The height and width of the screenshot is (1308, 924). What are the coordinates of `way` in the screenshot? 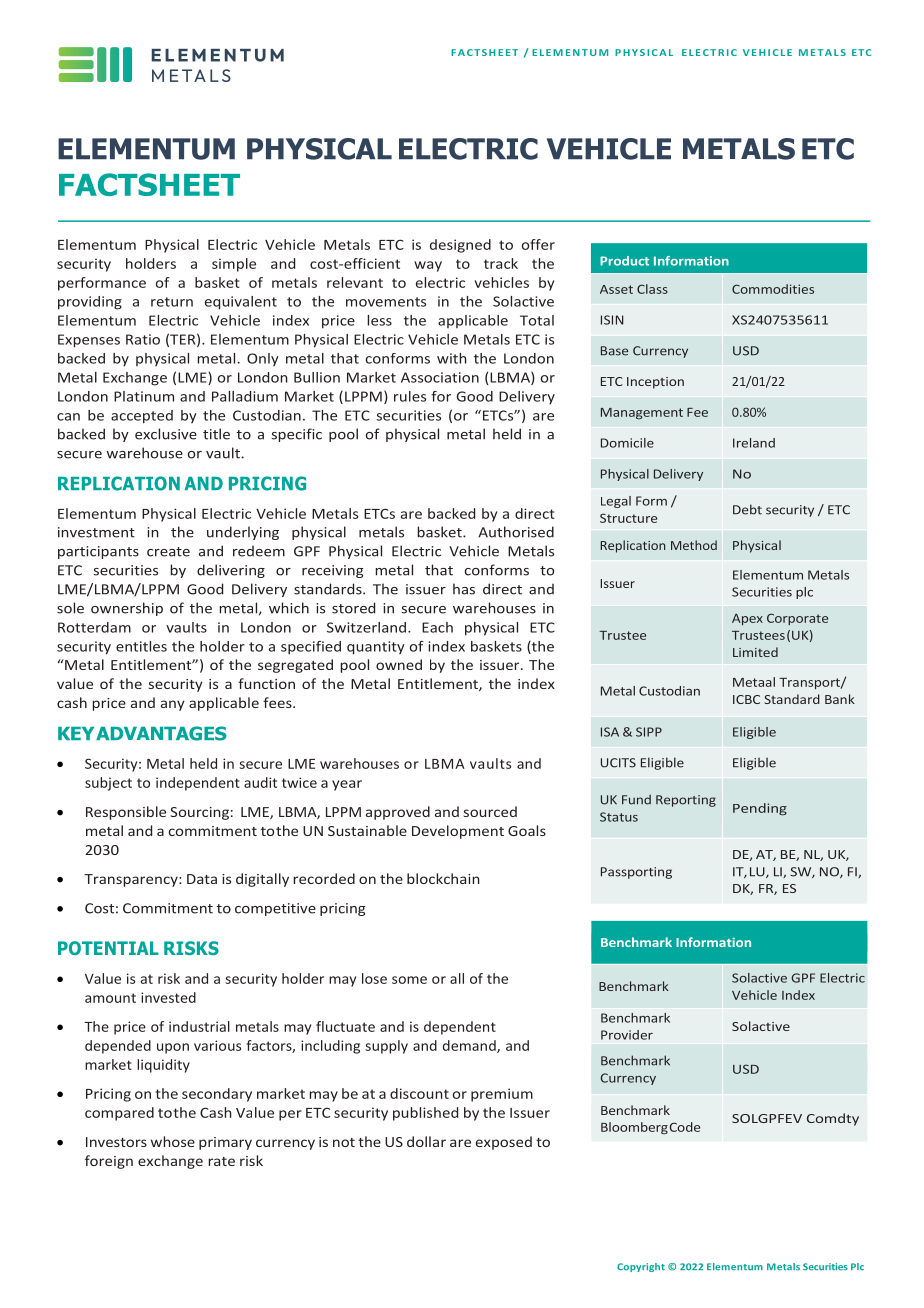 It's located at (428, 266).
